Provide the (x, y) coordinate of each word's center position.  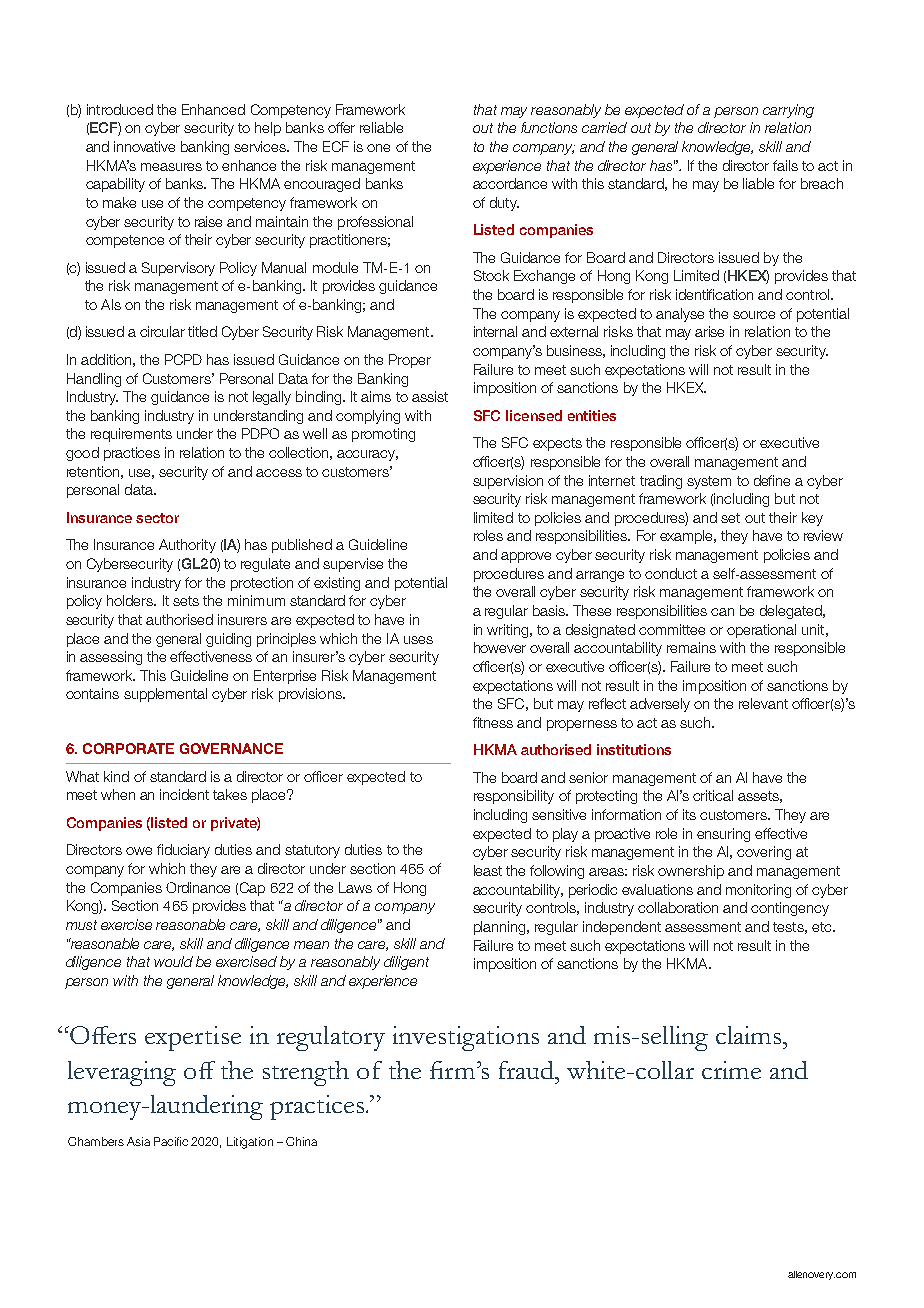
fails (785, 165)
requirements (131, 435)
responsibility (514, 797)
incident (184, 794)
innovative (144, 146)
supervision (508, 482)
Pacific (171, 1141)
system (709, 482)
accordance (510, 183)
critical (713, 795)
